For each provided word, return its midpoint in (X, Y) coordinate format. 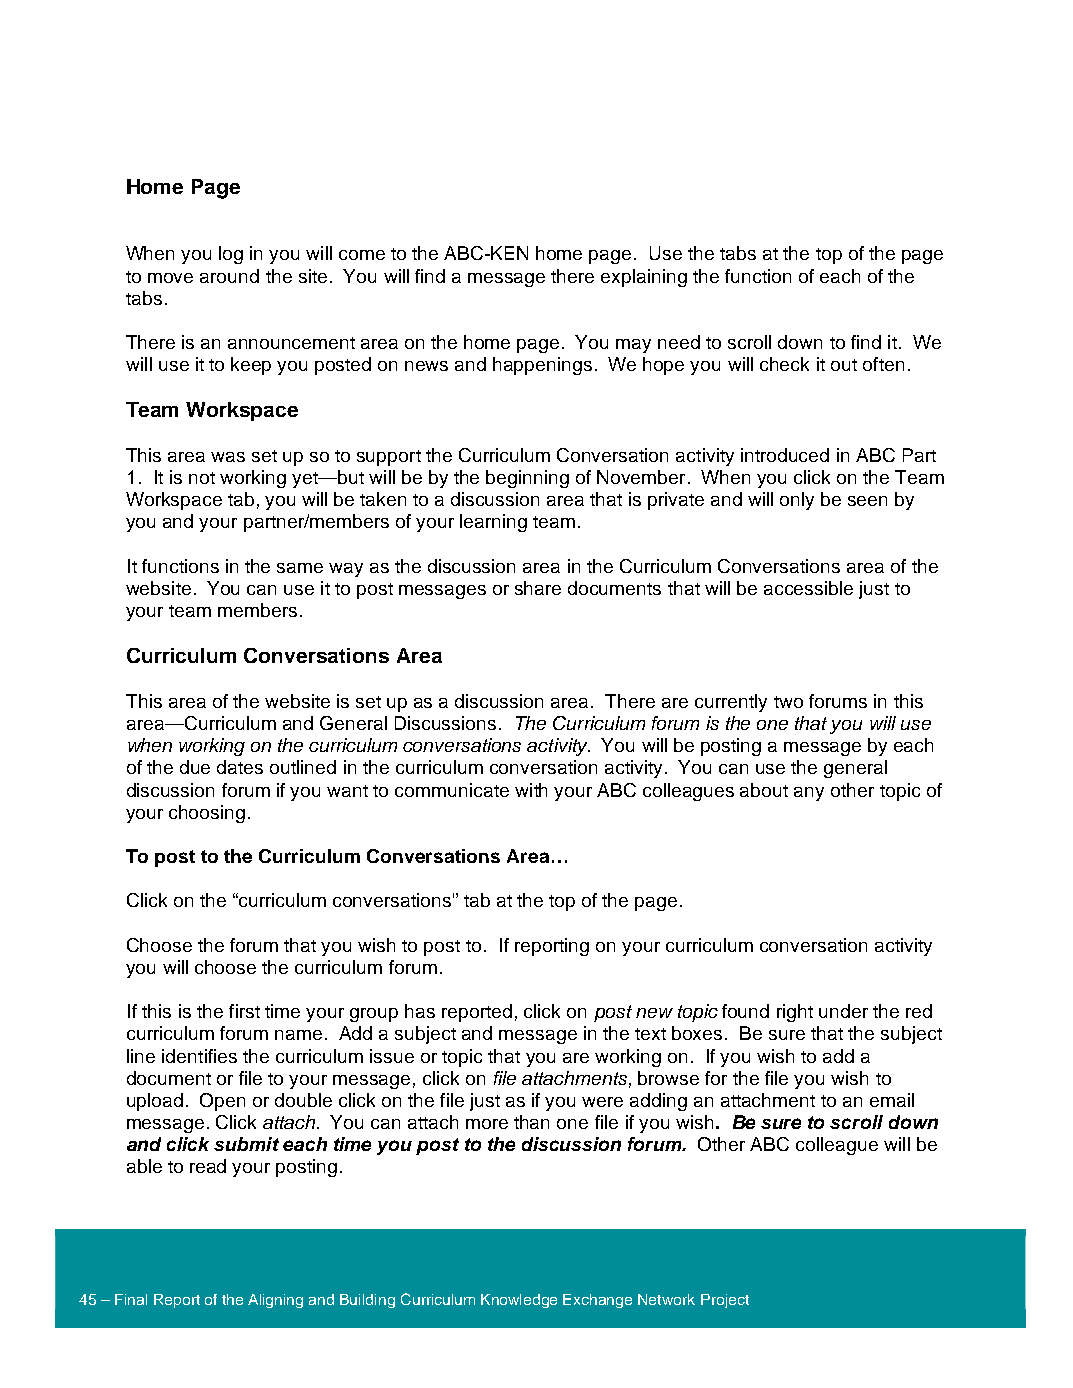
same (300, 568)
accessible (808, 588)
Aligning (275, 1301)
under (843, 1011)
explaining (644, 278)
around (229, 276)
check (784, 364)
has (420, 1011)
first (244, 1011)
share (538, 588)
